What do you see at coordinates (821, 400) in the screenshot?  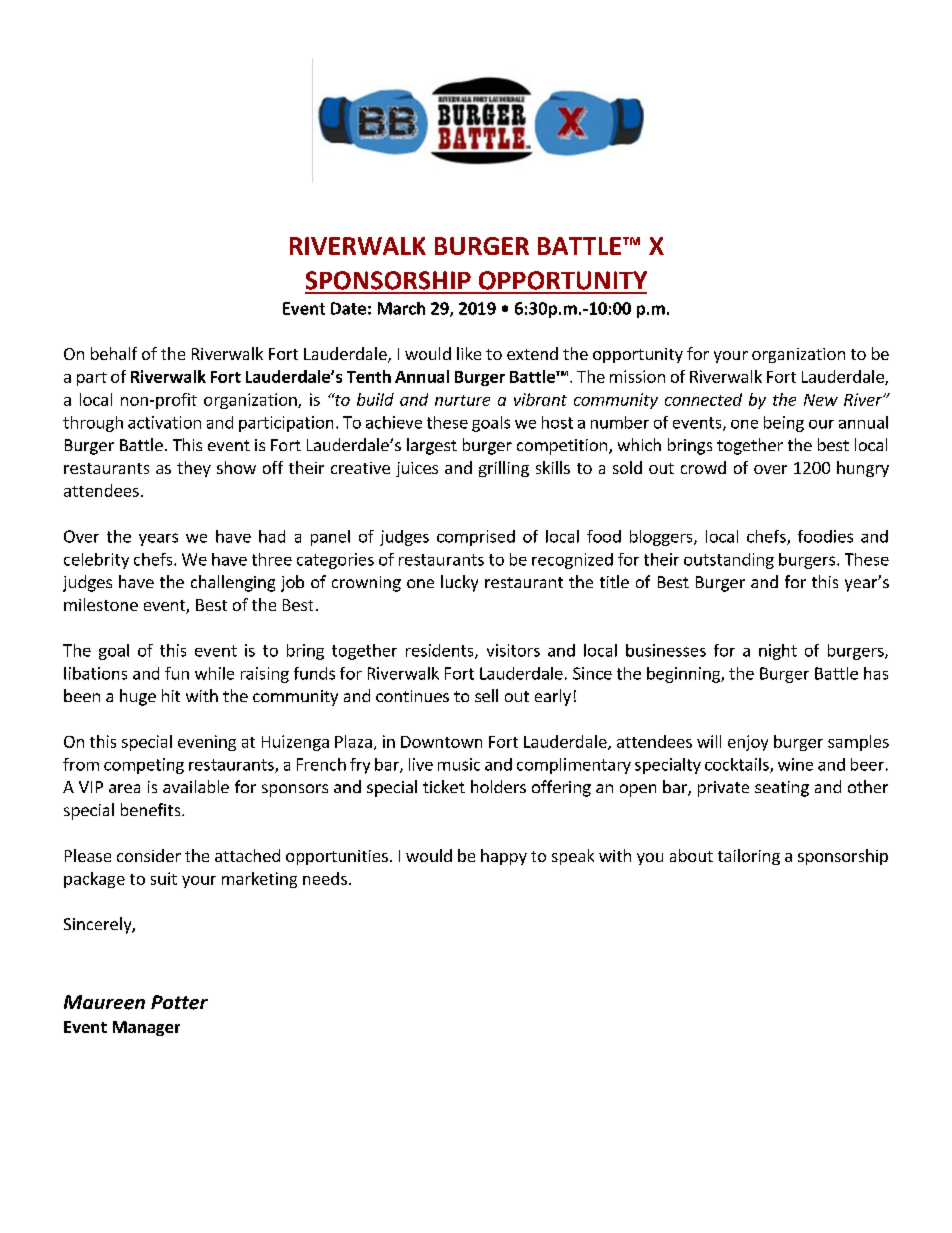 I see `New` at bounding box center [821, 400].
